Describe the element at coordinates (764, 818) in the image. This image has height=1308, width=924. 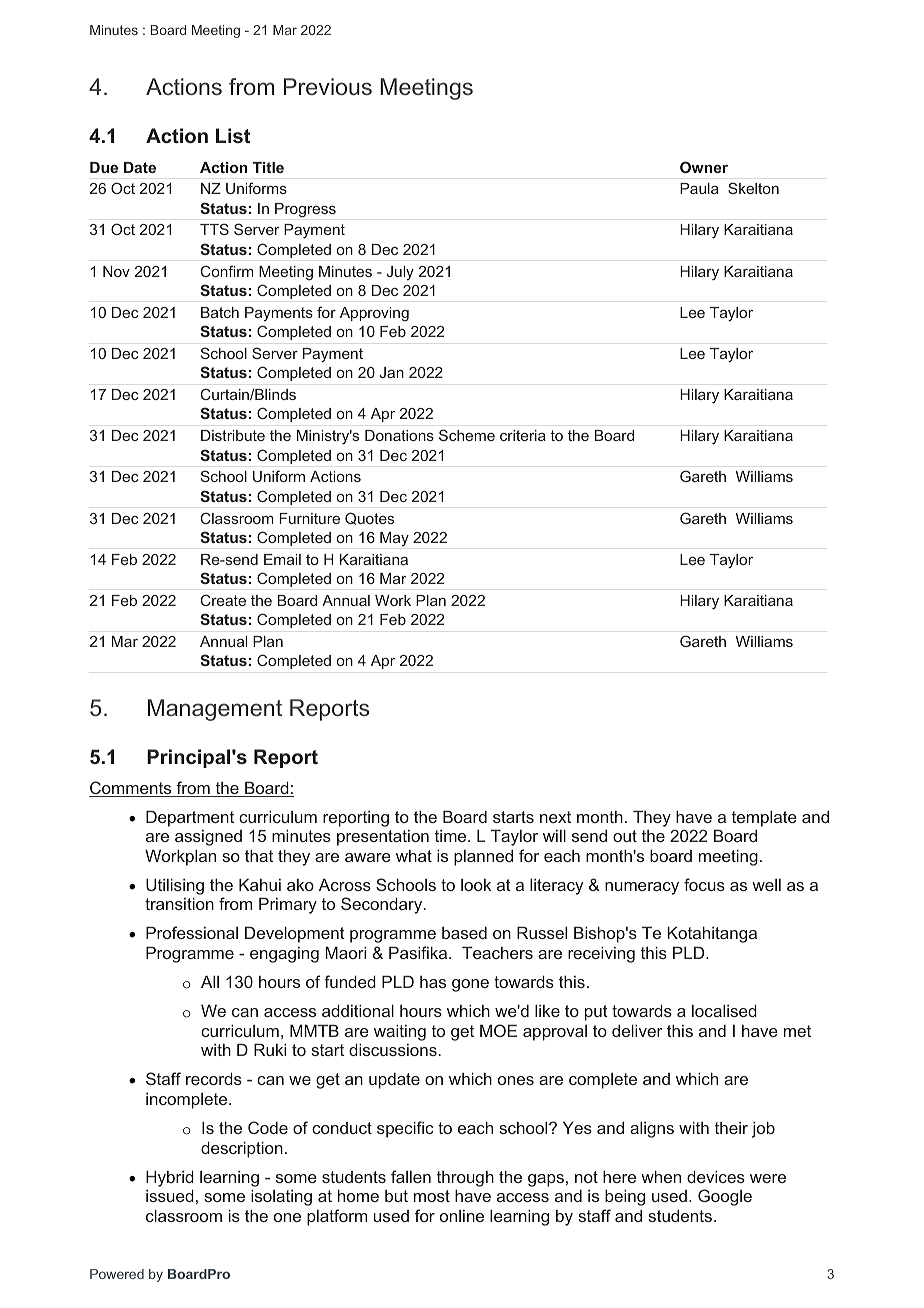
I see `template` at that location.
